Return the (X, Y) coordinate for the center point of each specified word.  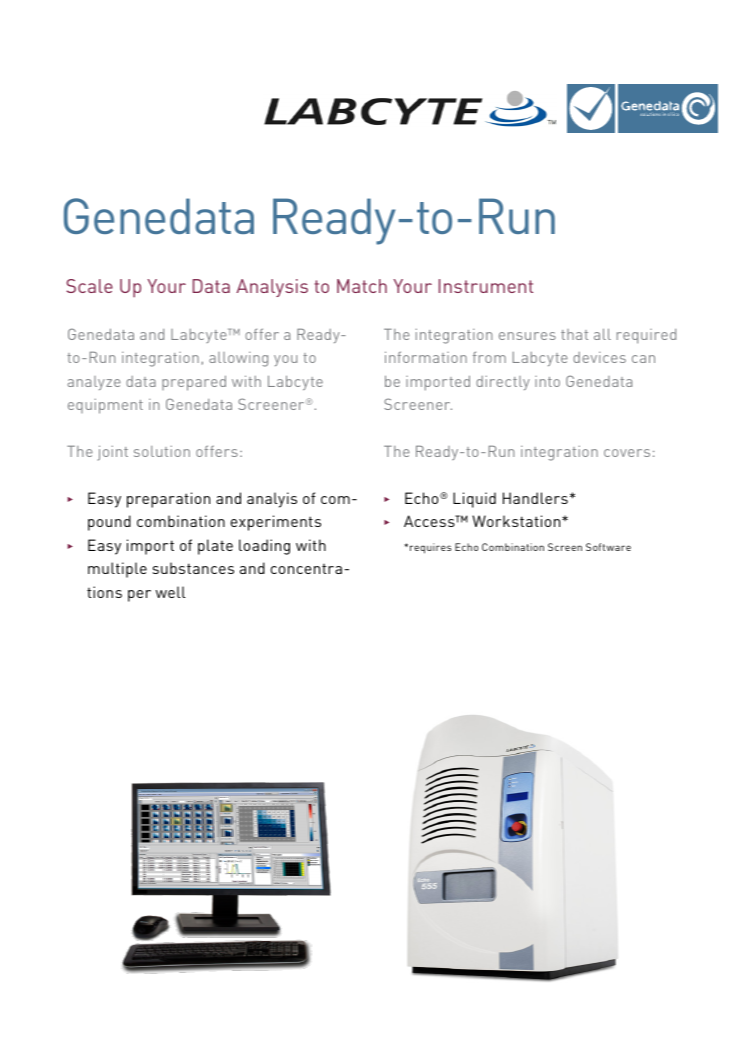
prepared (194, 383)
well (171, 592)
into (547, 381)
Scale (89, 286)
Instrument (486, 286)
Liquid (474, 500)
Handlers (535, 498)
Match (362, 286)
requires (431, 548)
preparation (168, 500)
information (426, 357)
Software (608, 547)
